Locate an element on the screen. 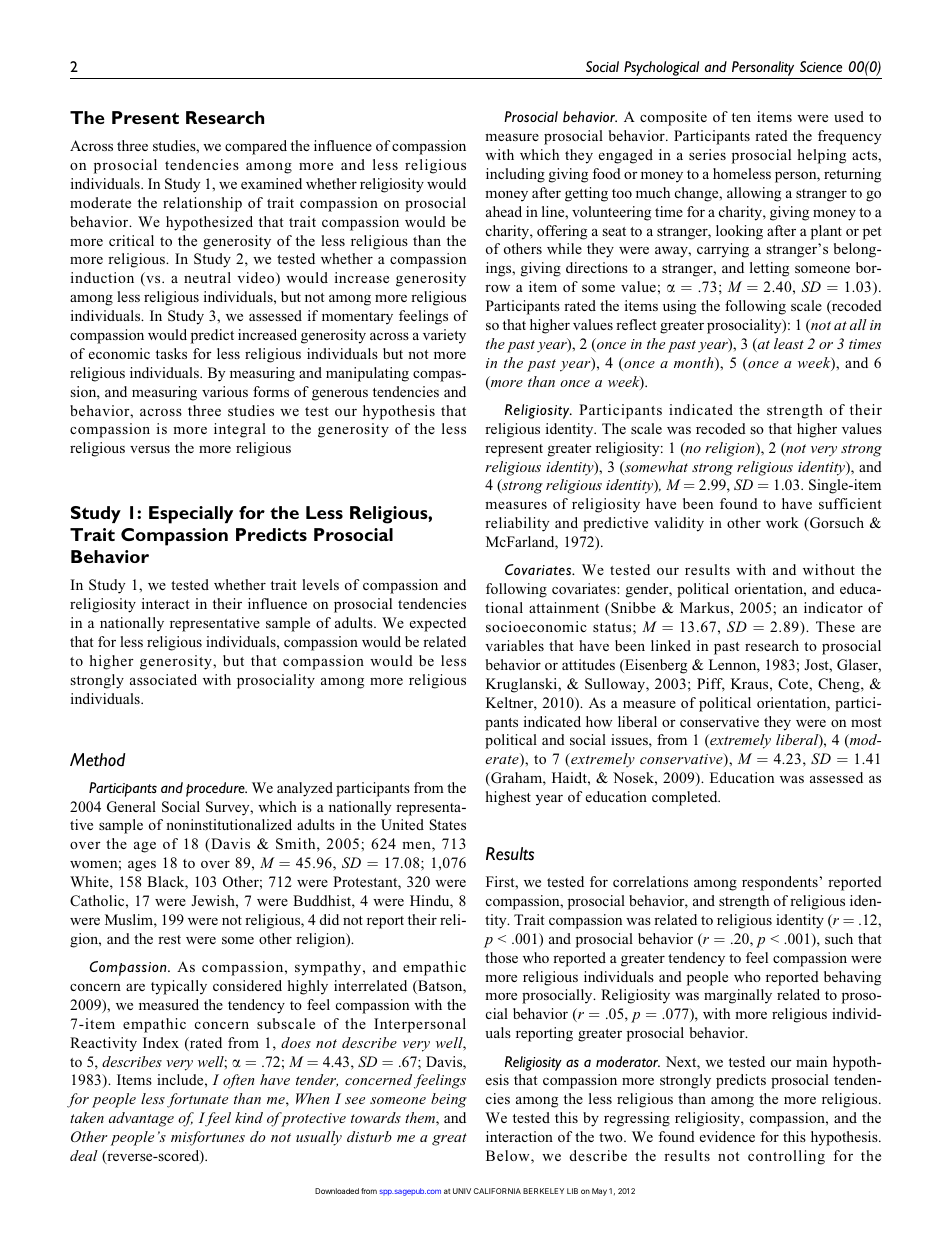 The image size is (952, 1237). associated is located at coordinates (163, 679).
